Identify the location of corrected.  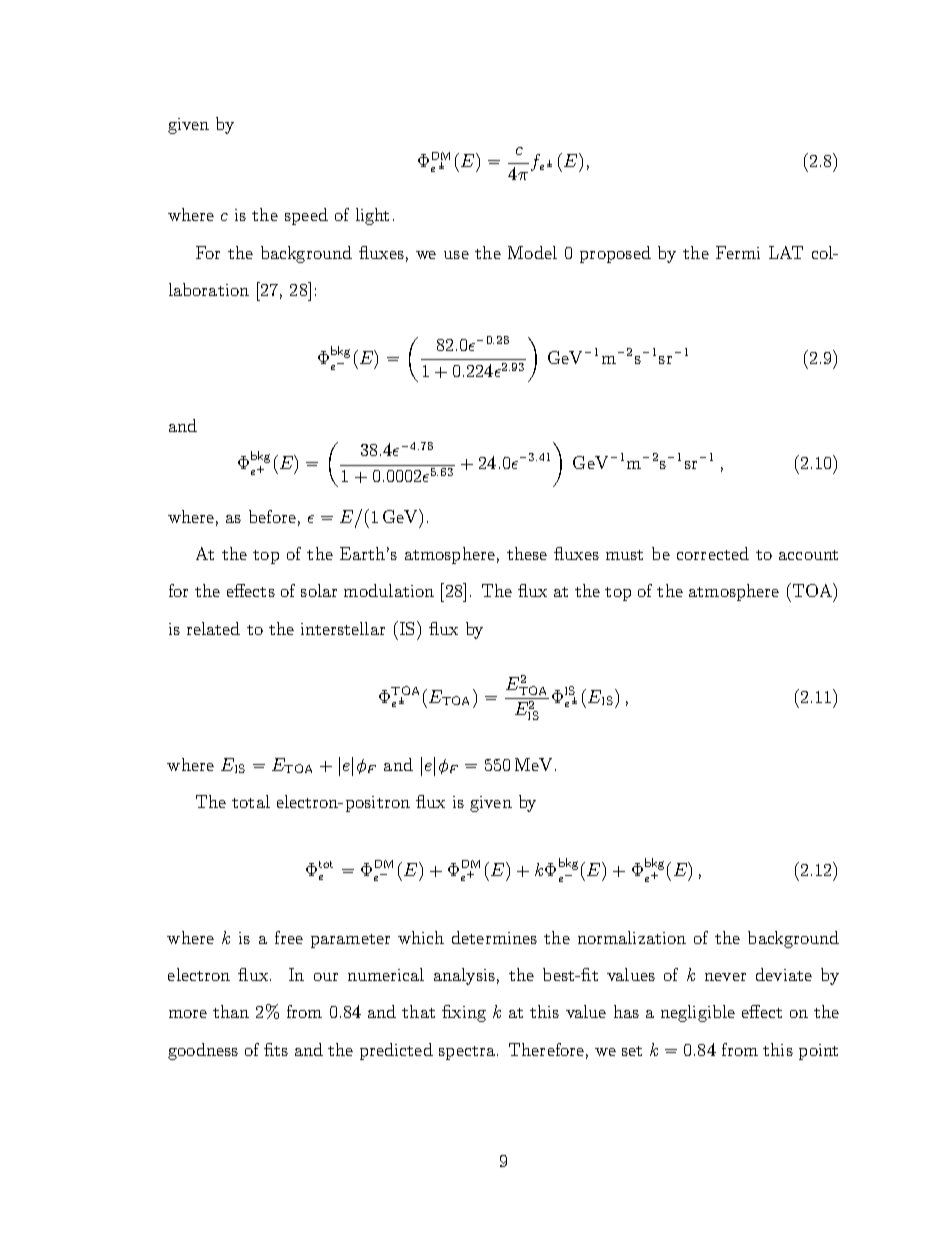
(713, 553).
